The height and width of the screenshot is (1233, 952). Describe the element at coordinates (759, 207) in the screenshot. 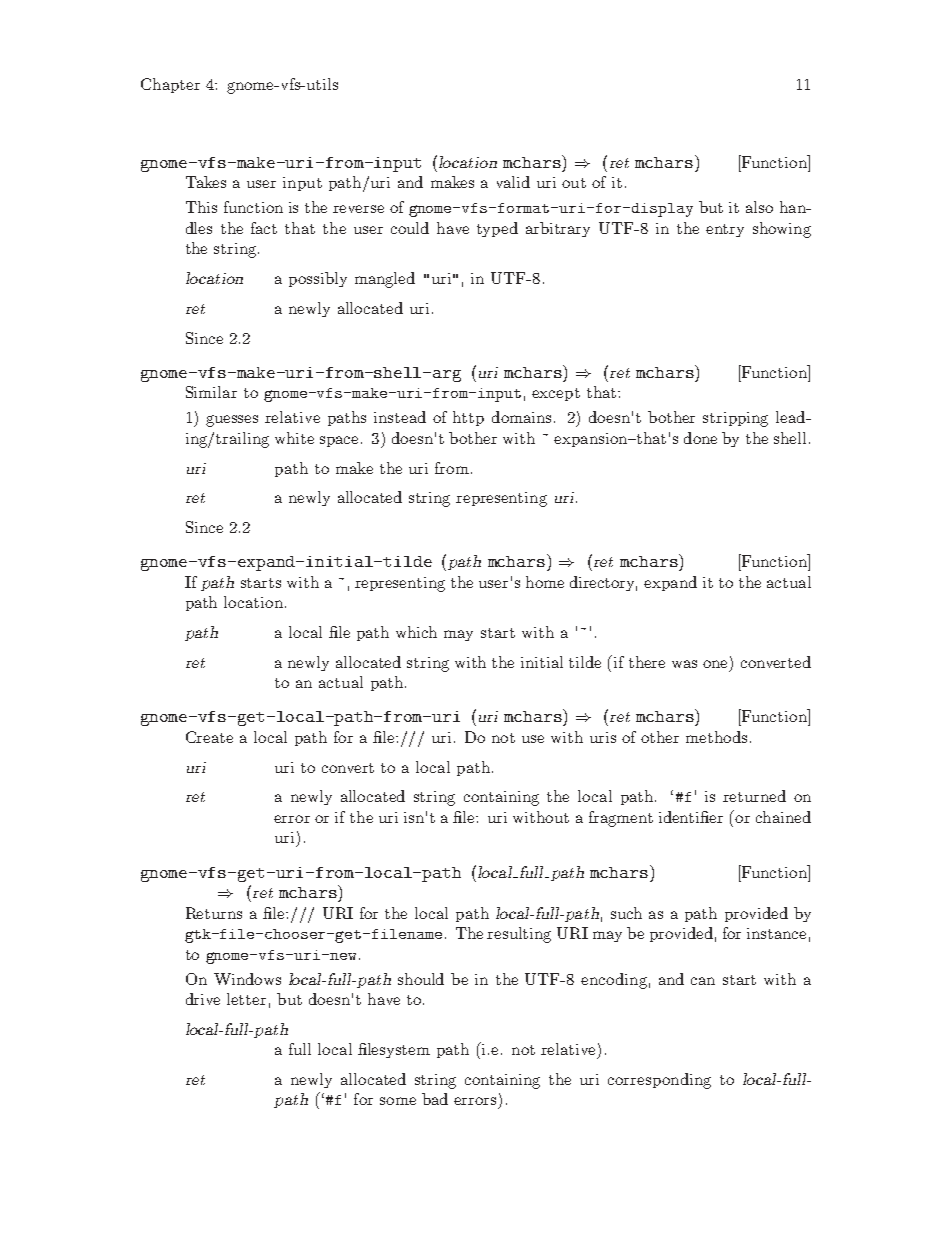

I see `also` at that location.
